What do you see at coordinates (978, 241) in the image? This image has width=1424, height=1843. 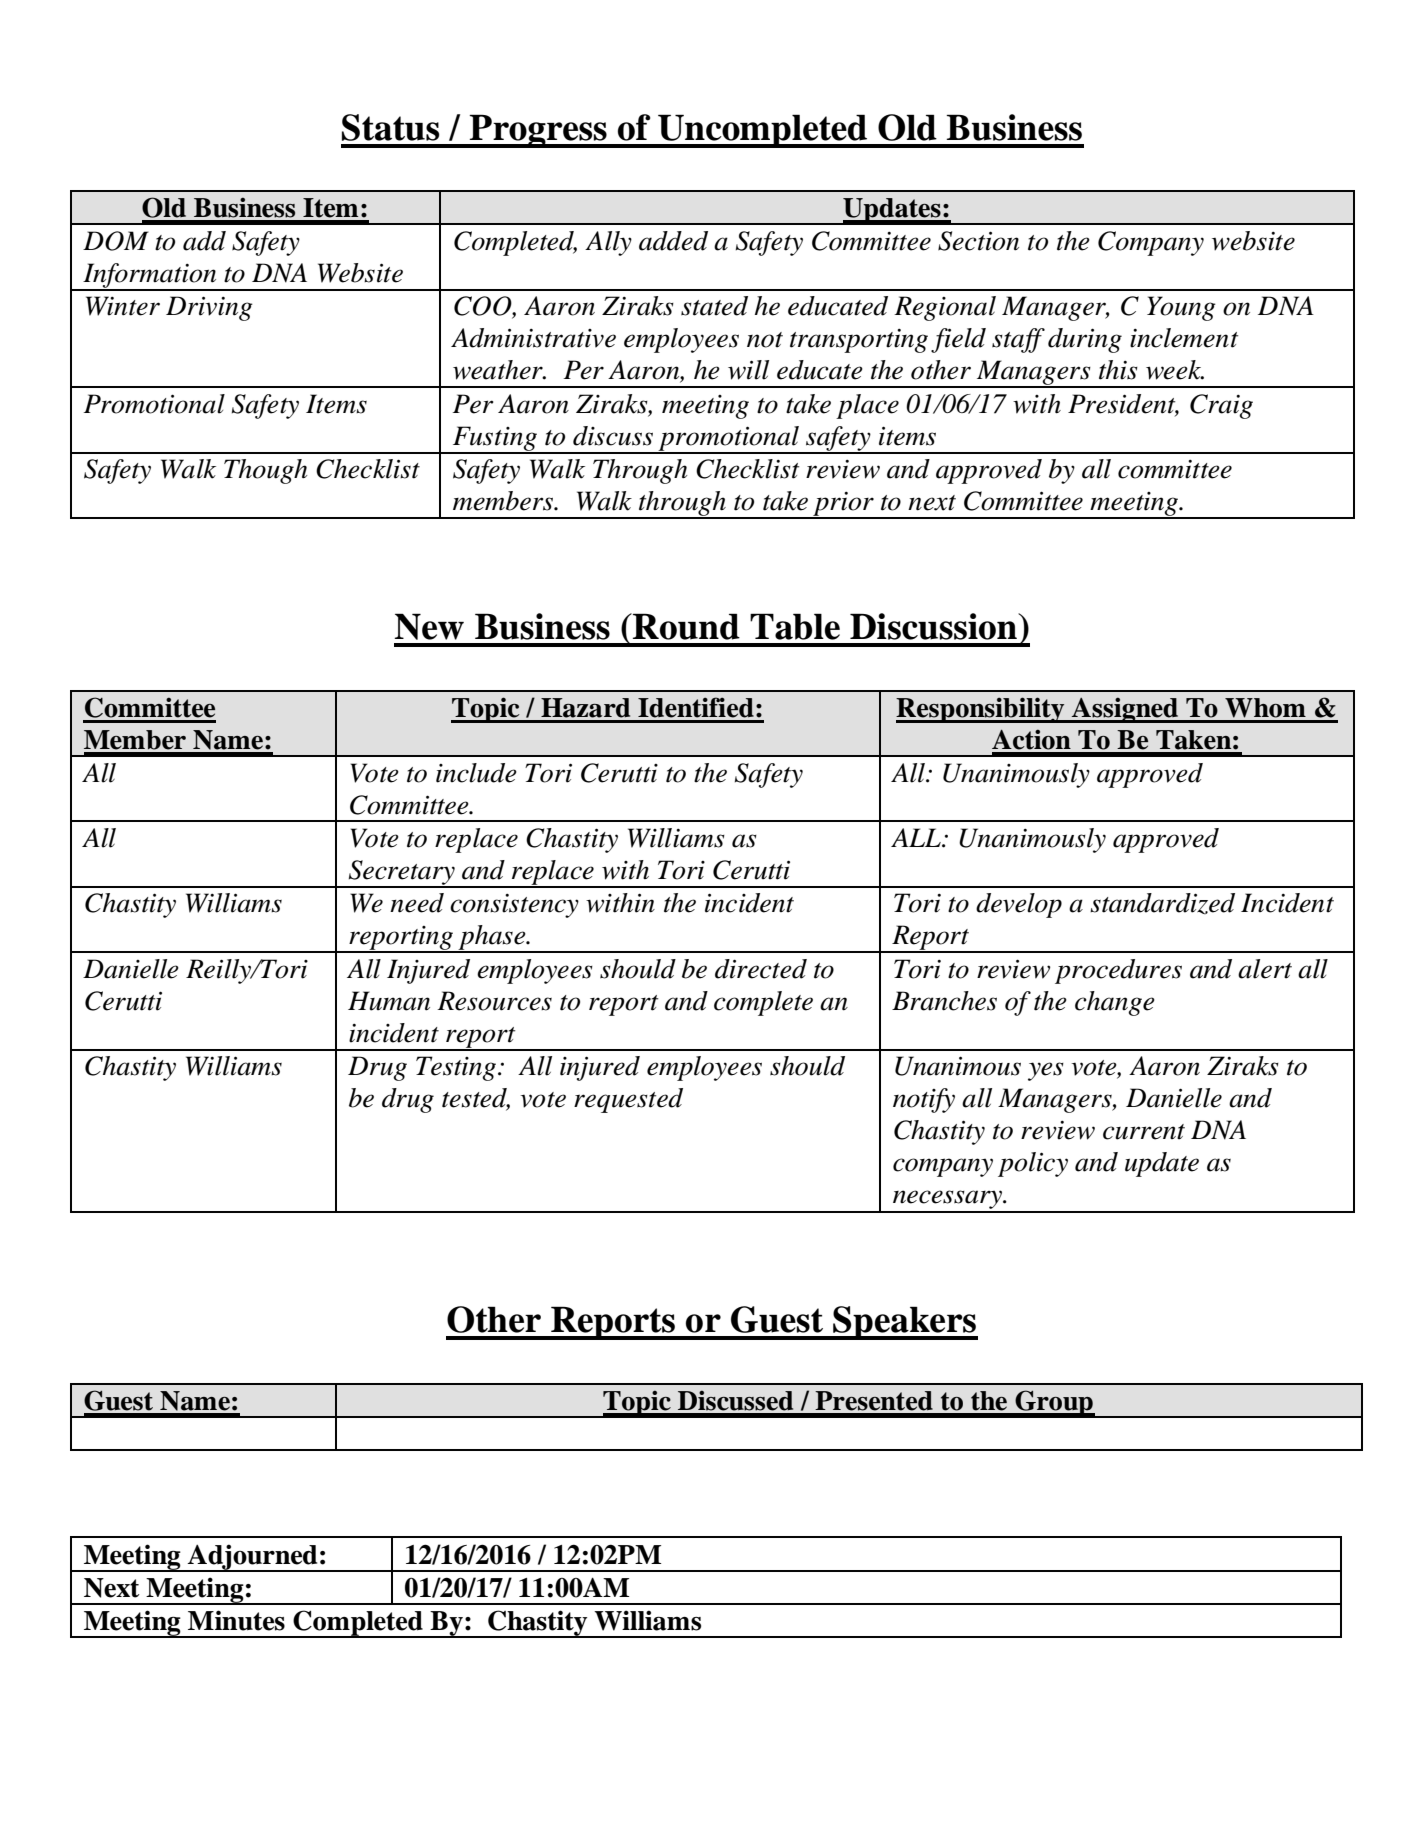 I see `Section` at bounding box center [978, 241].
